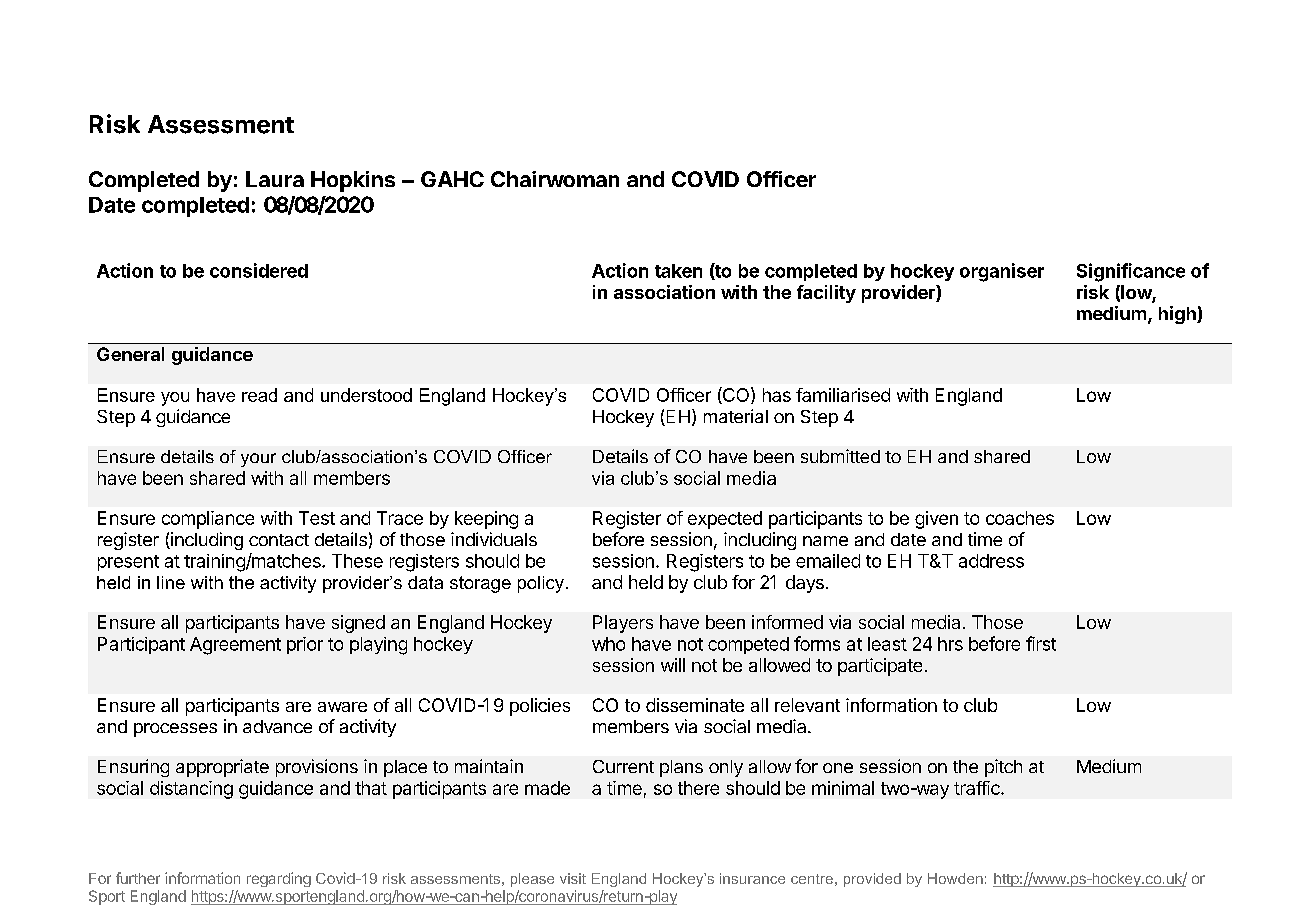 This page has width=1307, height=924. Describe the element at coordinates (555, 179) in the page. I see `Chairwoman` at that location.
